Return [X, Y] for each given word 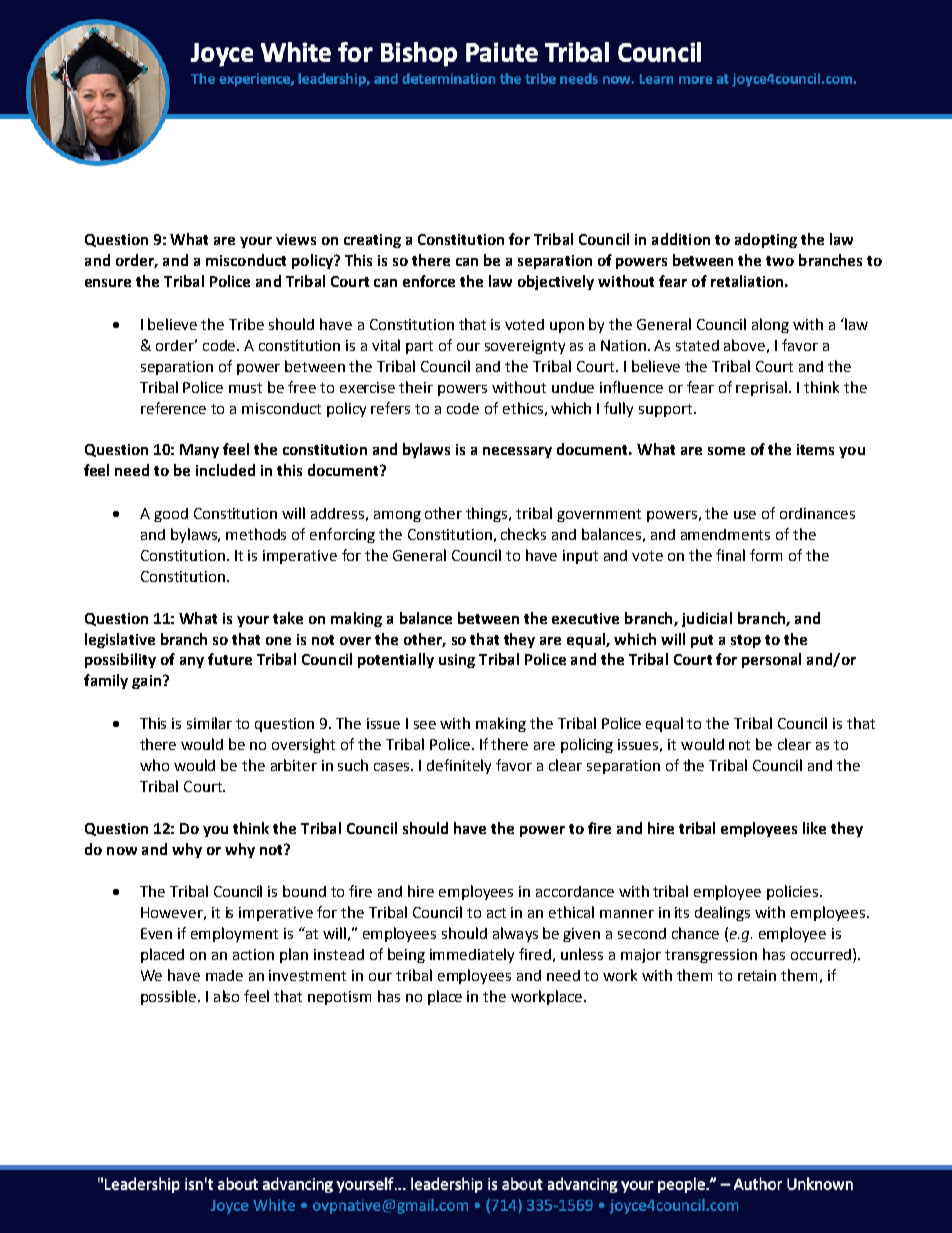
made [224, 975]
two [780, 261]
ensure [108, 283]
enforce [429, 281]
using [457, 661]
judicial [707, 619]
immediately [472, 955]
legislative [120, 640]
